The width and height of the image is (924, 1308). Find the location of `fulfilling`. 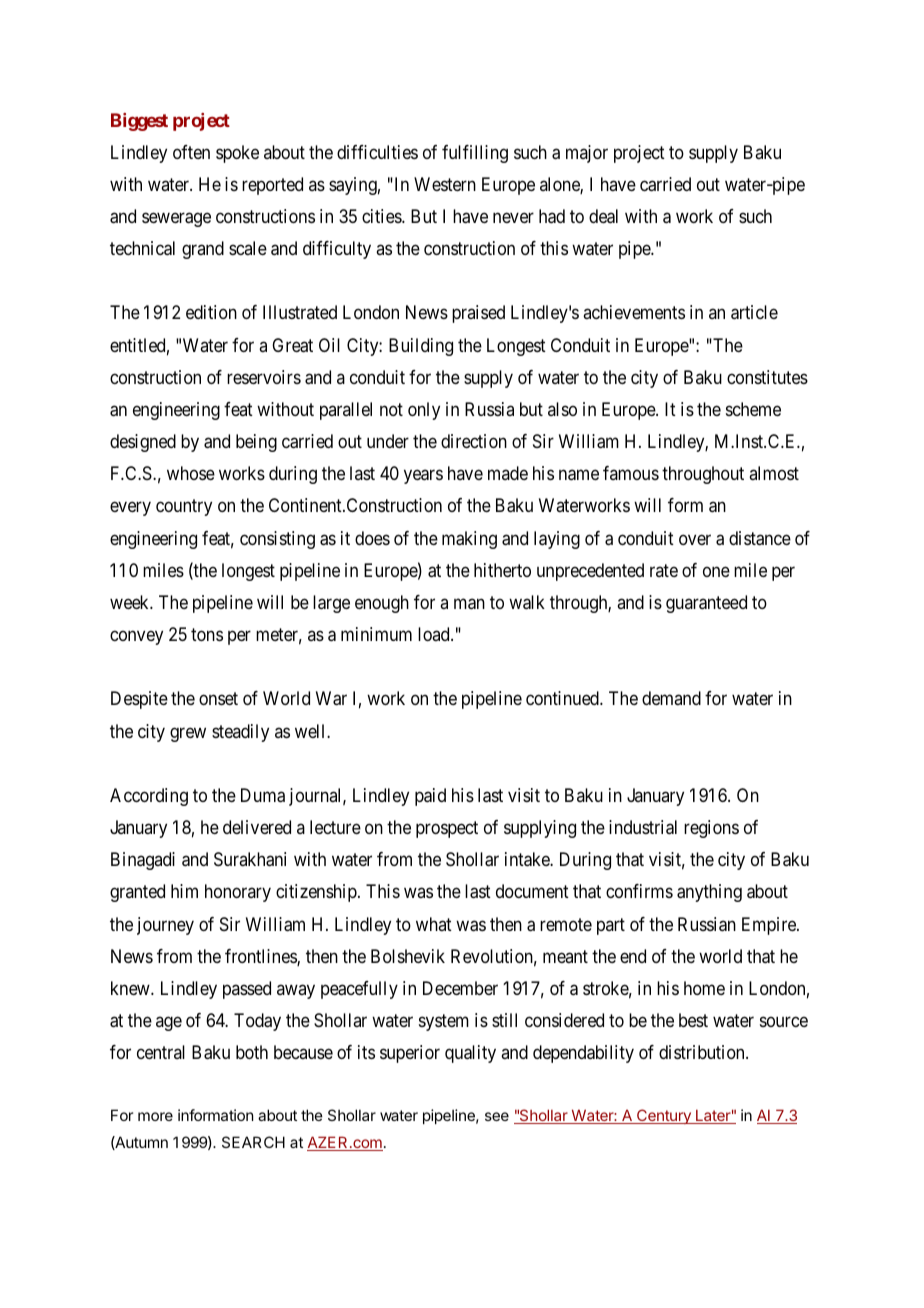

fulfilling is located at coordinates (475, 154).
